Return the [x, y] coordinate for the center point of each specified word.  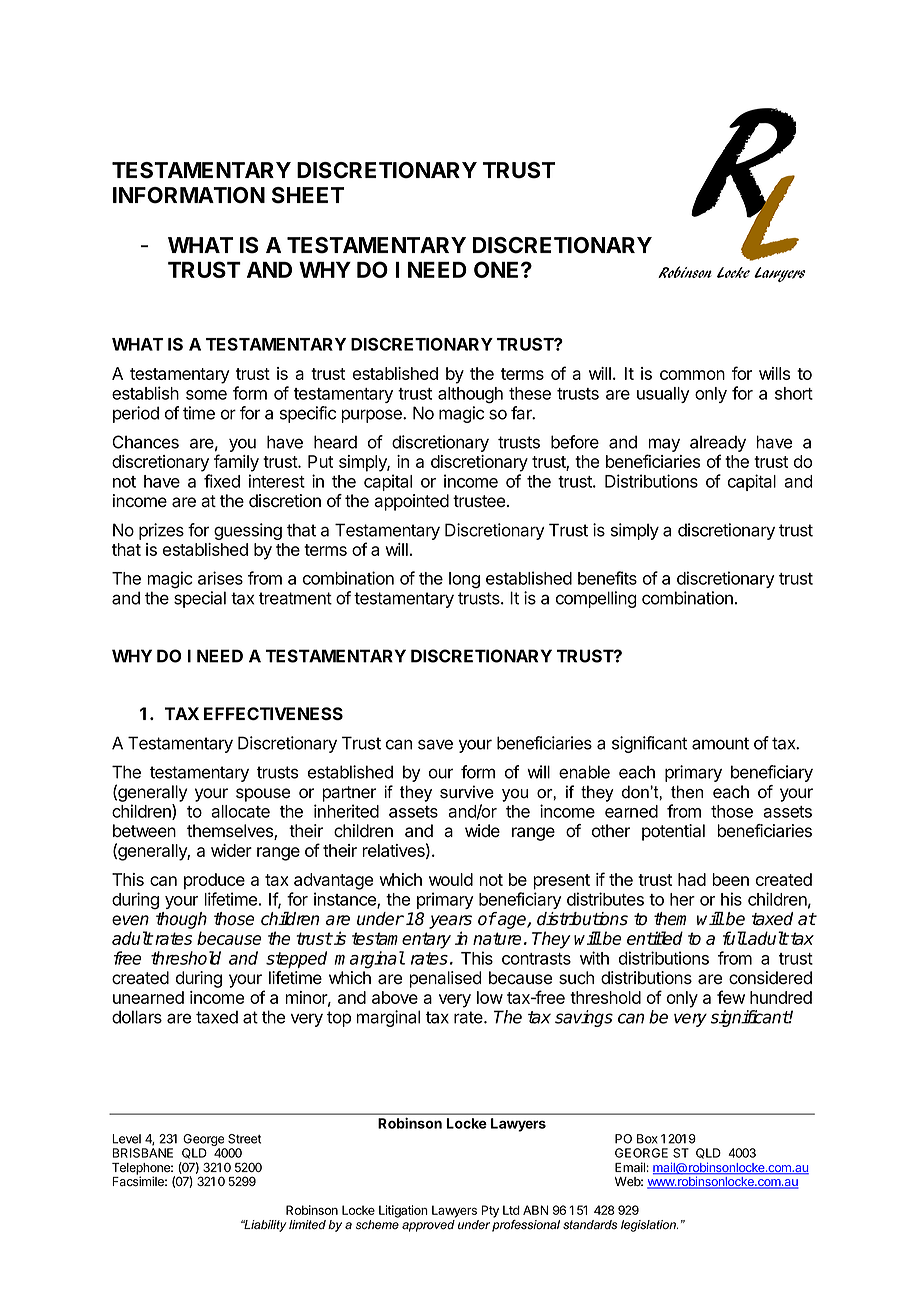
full [735, 938]
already [718, 443]
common [692, 375]
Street [244, 1139]
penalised [445, 979]
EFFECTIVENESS [273, 714]
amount [720, 743]
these [530, 393]
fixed [222, 481]
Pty [490, 1211]
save [435, 744]
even [130, 920]
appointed [411, 502]
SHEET [308, 195]
